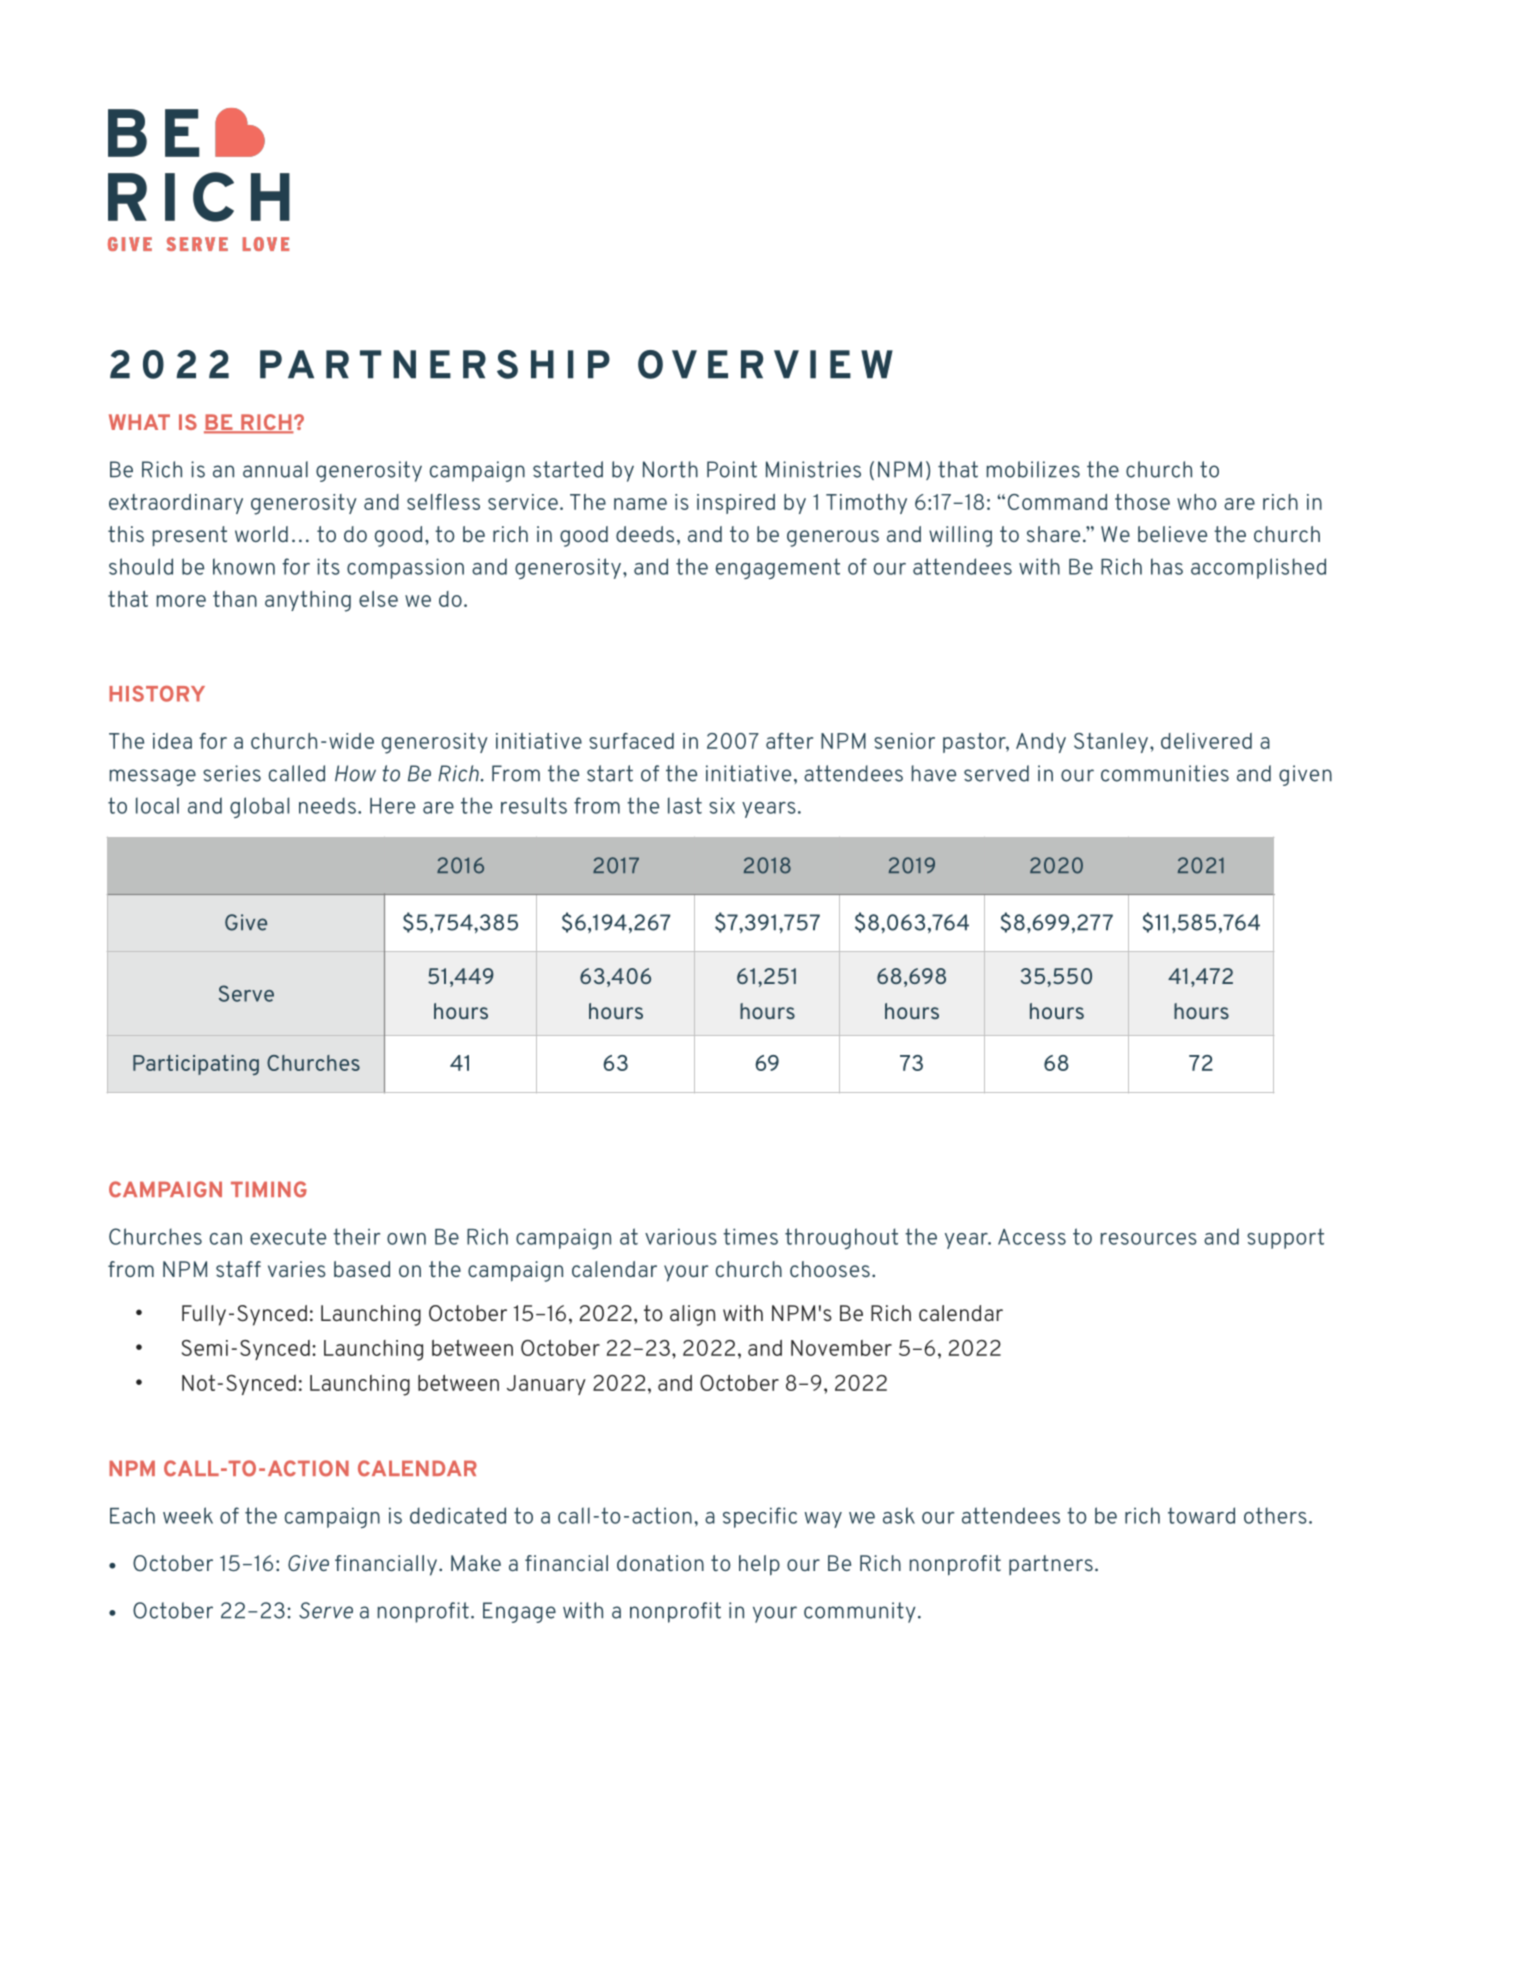 The width and height of the image is (1525, 1973). What do you see at coordinates (1032, 1237) in the image?
I see `Access` at bounding box center [1032, 1237].
